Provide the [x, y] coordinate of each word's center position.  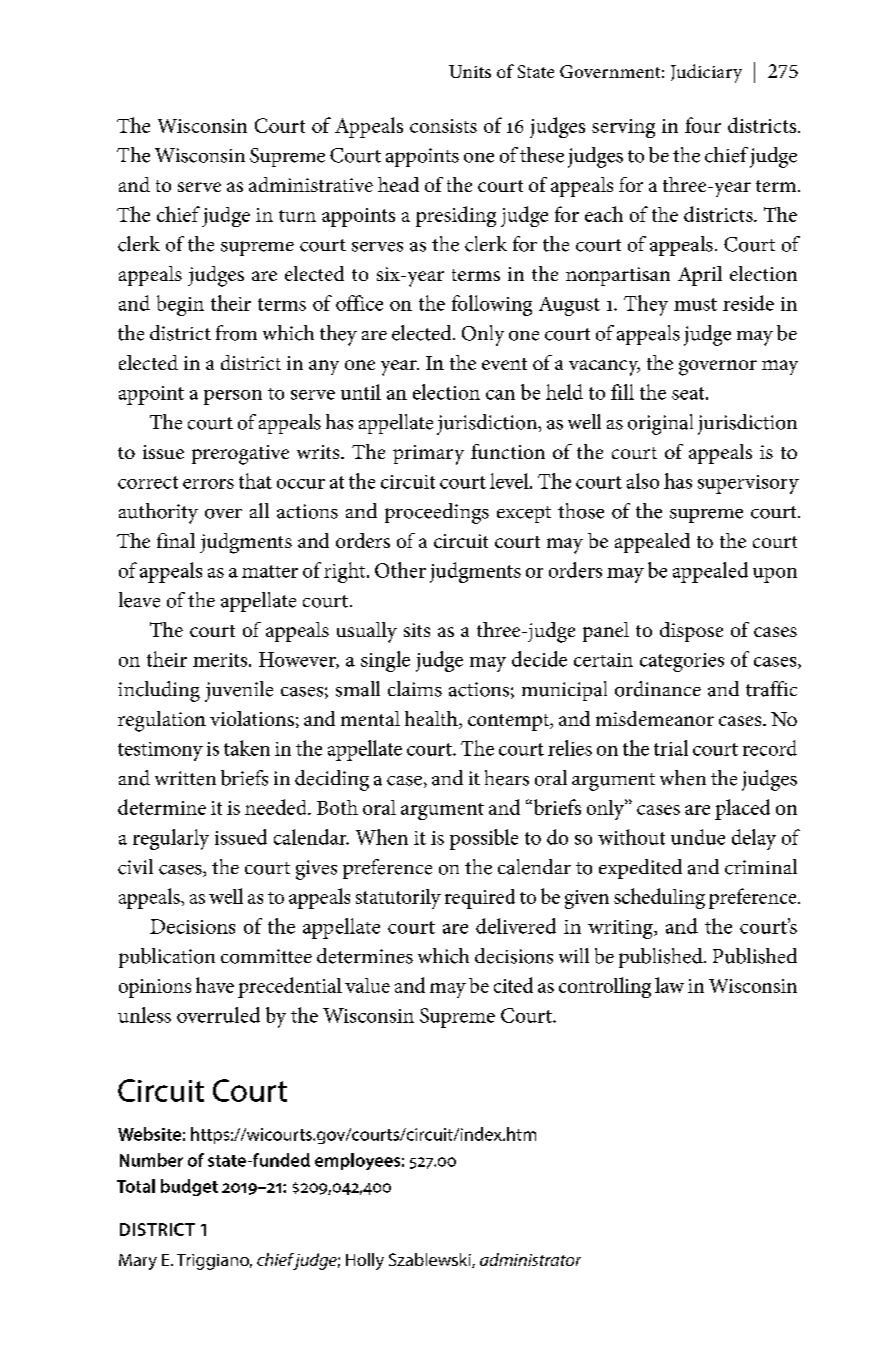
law [669, 985]
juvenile [239, 691]
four [703, 125]
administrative [311, 184]
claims [415, 689]
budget [189, 1187]
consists [443, 126]
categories [682, 662]
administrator [530, 1259]
